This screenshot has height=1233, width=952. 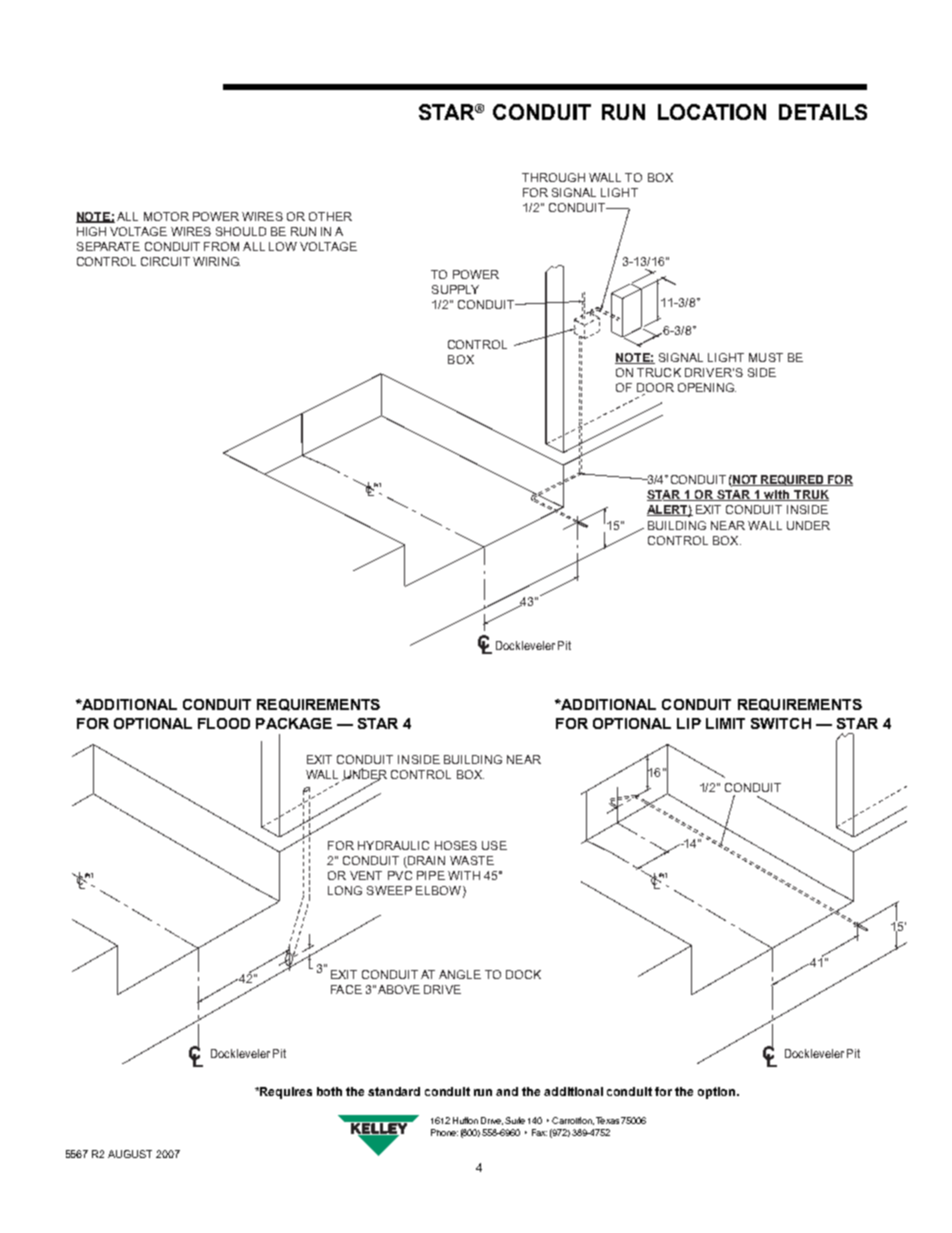 I want to click on THROUGH, so click(x=553, y=177).
